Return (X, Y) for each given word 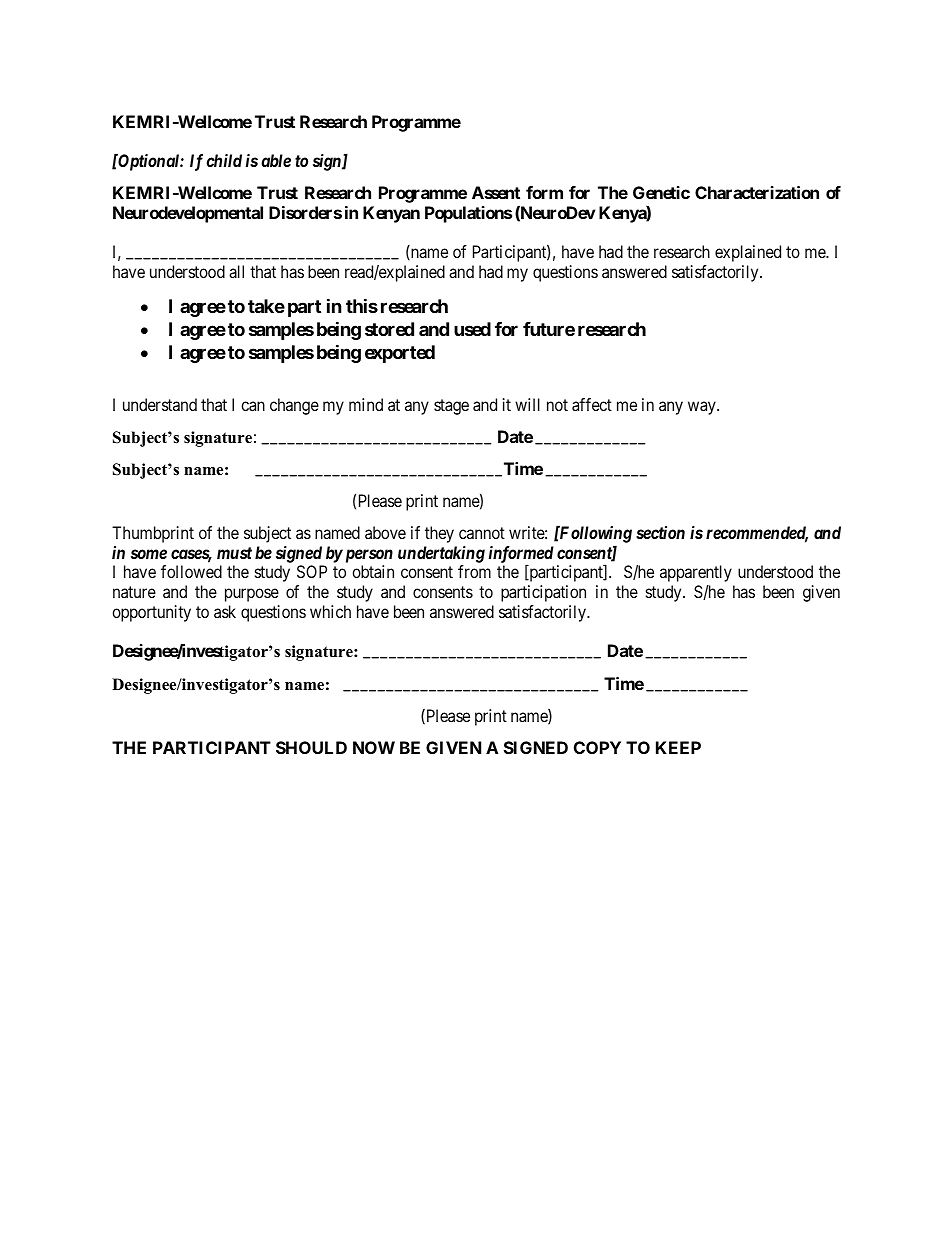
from (474, 571)
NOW (374, 747)
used (472, 329)
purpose (252, 595)
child (224, 160)
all (236, 271)
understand (160, 404)
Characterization (757, 192)
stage (451, 407)
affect (592, 404)
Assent (496, 192)
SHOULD (311, 747)
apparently (696, 573)
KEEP (678, 747)
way (703, 408)
